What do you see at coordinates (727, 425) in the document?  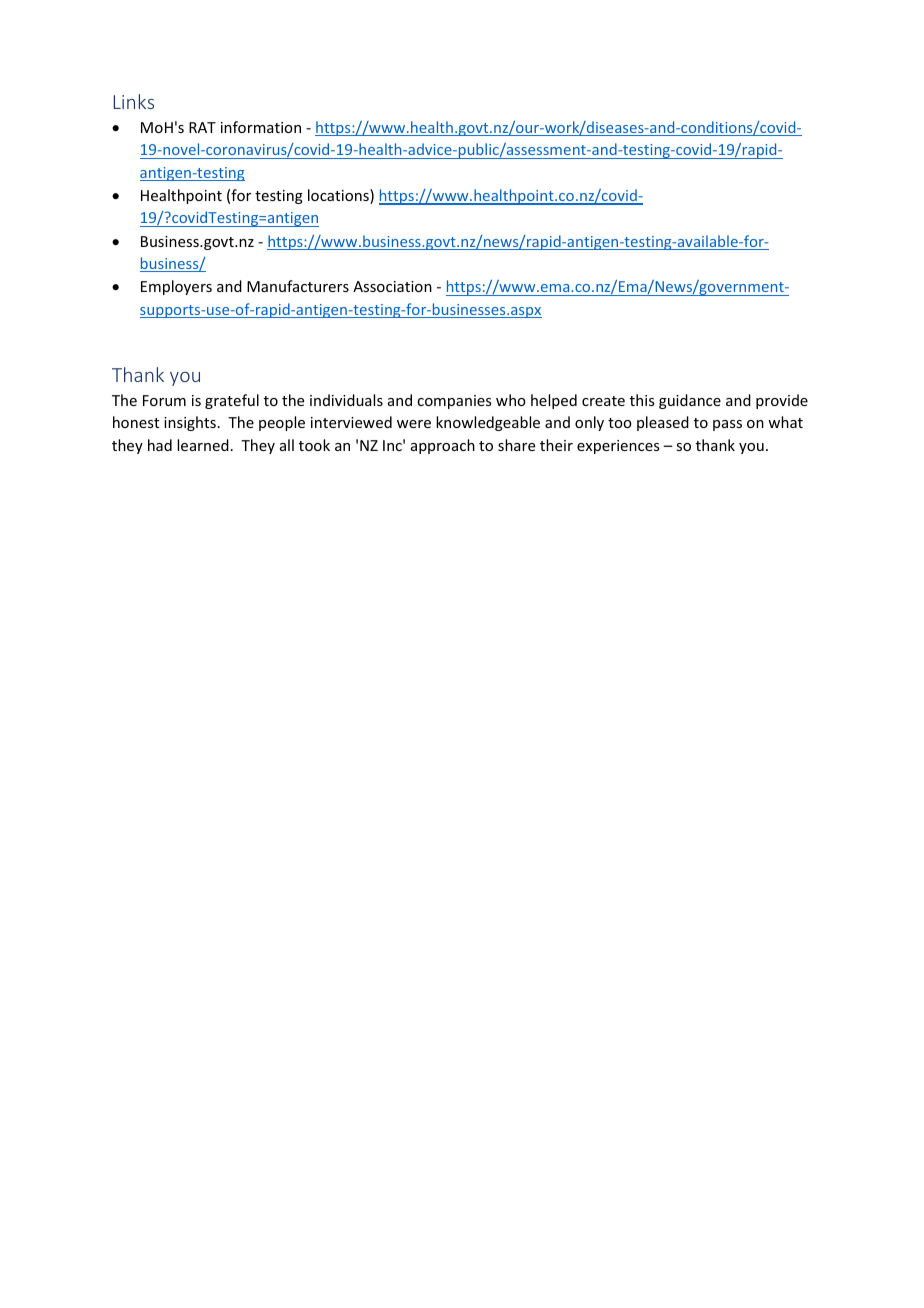 I see `pass` at bounding box center [727, 425].
